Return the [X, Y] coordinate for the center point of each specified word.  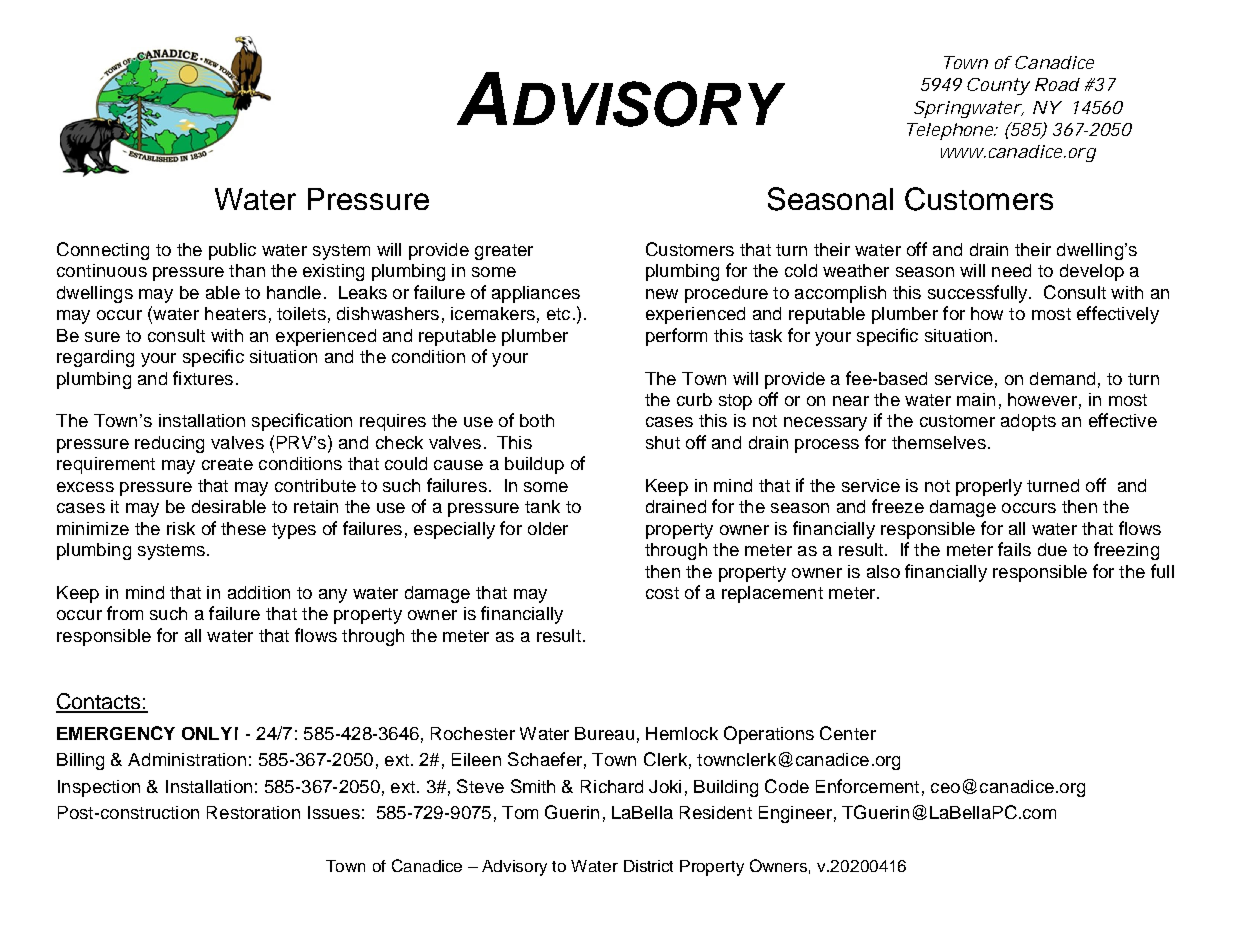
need [1011, 270]
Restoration [253, 812]
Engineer [795, 814]
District [648, 866]
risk [181, 528]
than [247, 270]
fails [1014, 549]
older [548, 528]
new [662, 294]
